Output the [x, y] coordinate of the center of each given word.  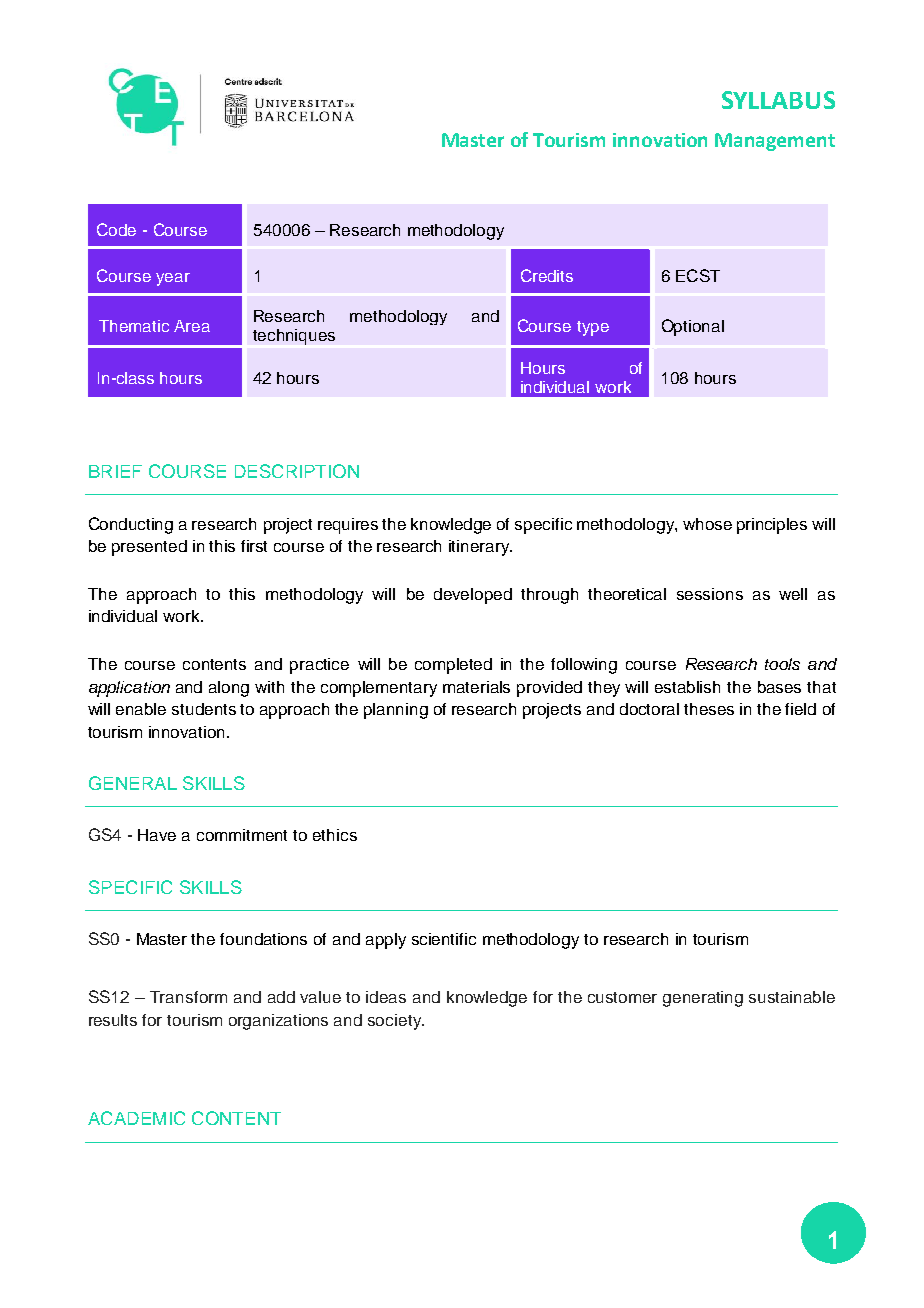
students [204, 709]
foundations [263, 939]
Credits [547, 275]
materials [476, 687]
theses [709, 709]
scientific [444, 939]
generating [703, 999]
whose [707, 524]
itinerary [480, 548]
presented [149, 548]
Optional [693, 327]
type [593, 328]
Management [775, 142]
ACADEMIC [136, 1118]
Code [116, 229]
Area [192, 326]
